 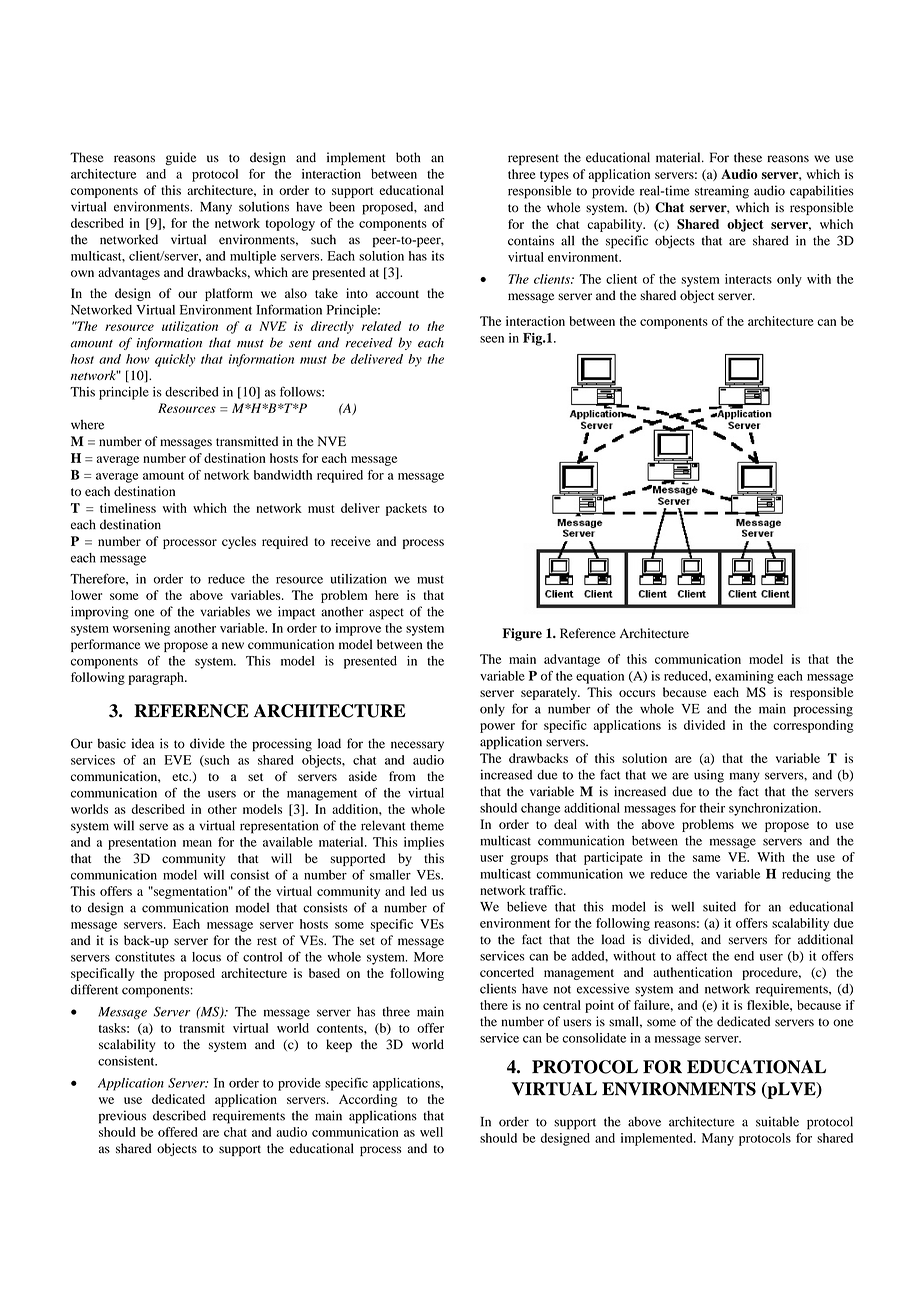 I want to click on quickly, so click(x=175, y=360).
